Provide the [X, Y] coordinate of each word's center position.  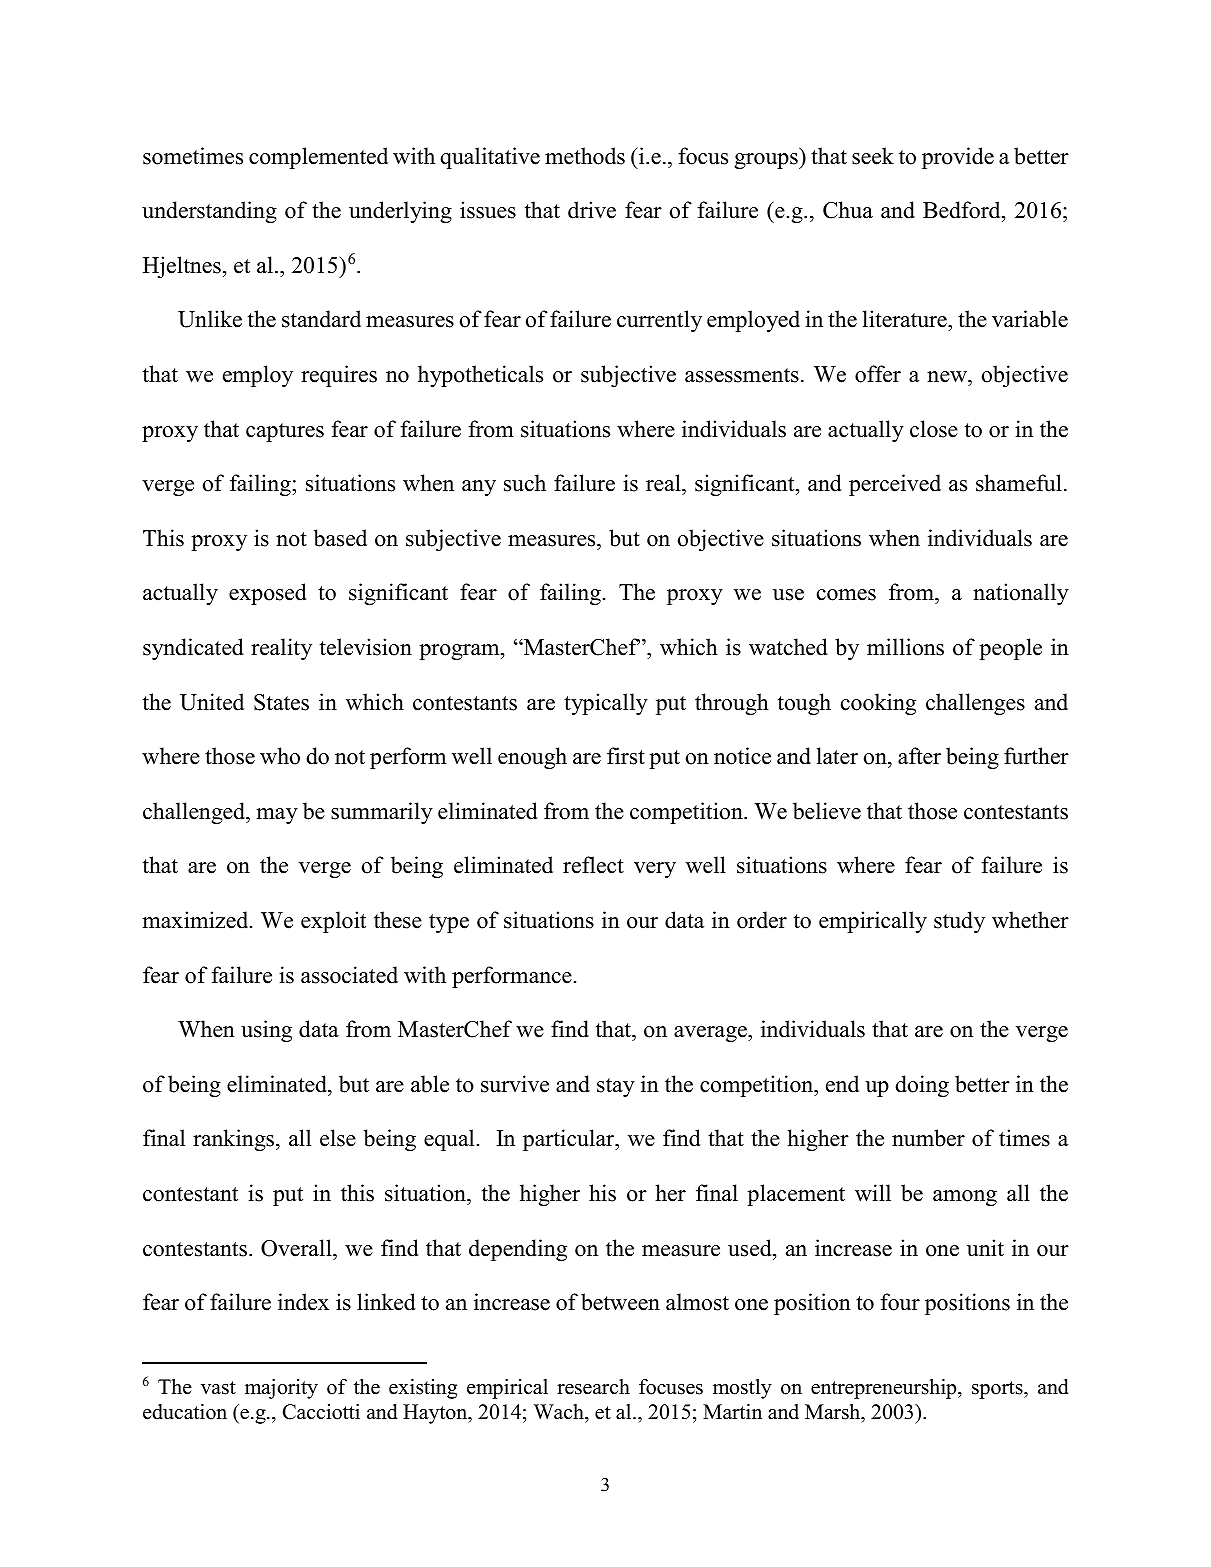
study [959, 922]
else [338, 1138]
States [281, 702]
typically [606, 704]
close [934, 429]
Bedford [963, 210]
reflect [593, 865]
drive [592, 210]
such [525, 483]
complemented [318, 158]
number [928, 1138]
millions [905, 647]
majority [281, 1389]
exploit [333, 922]
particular [570, 1140]
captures [285, 432]
